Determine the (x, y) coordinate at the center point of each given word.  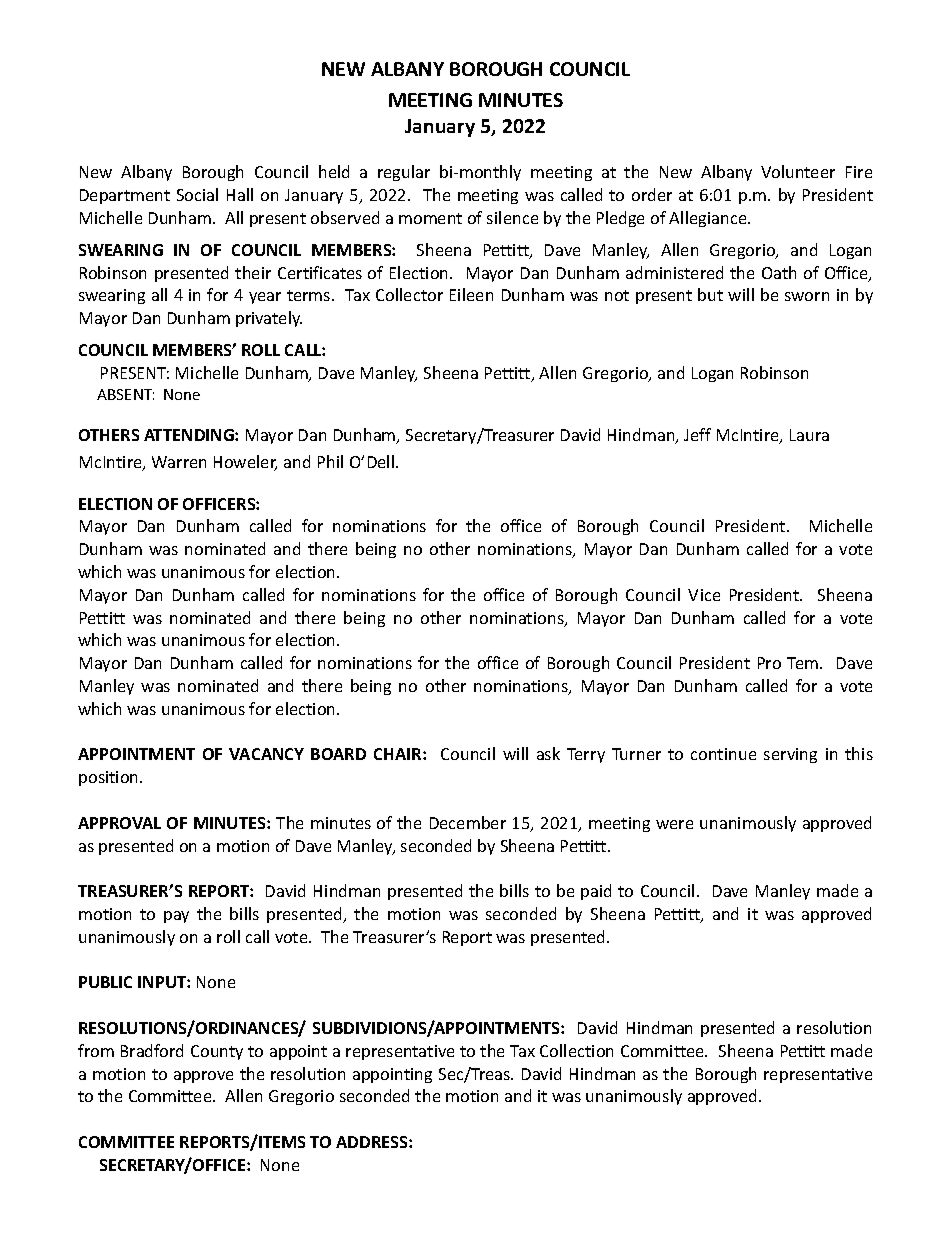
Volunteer (798, 171)
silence (512, 217)
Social (197, 194)
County (217, 1052)
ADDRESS (373, 1142)
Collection (576, 1050)
